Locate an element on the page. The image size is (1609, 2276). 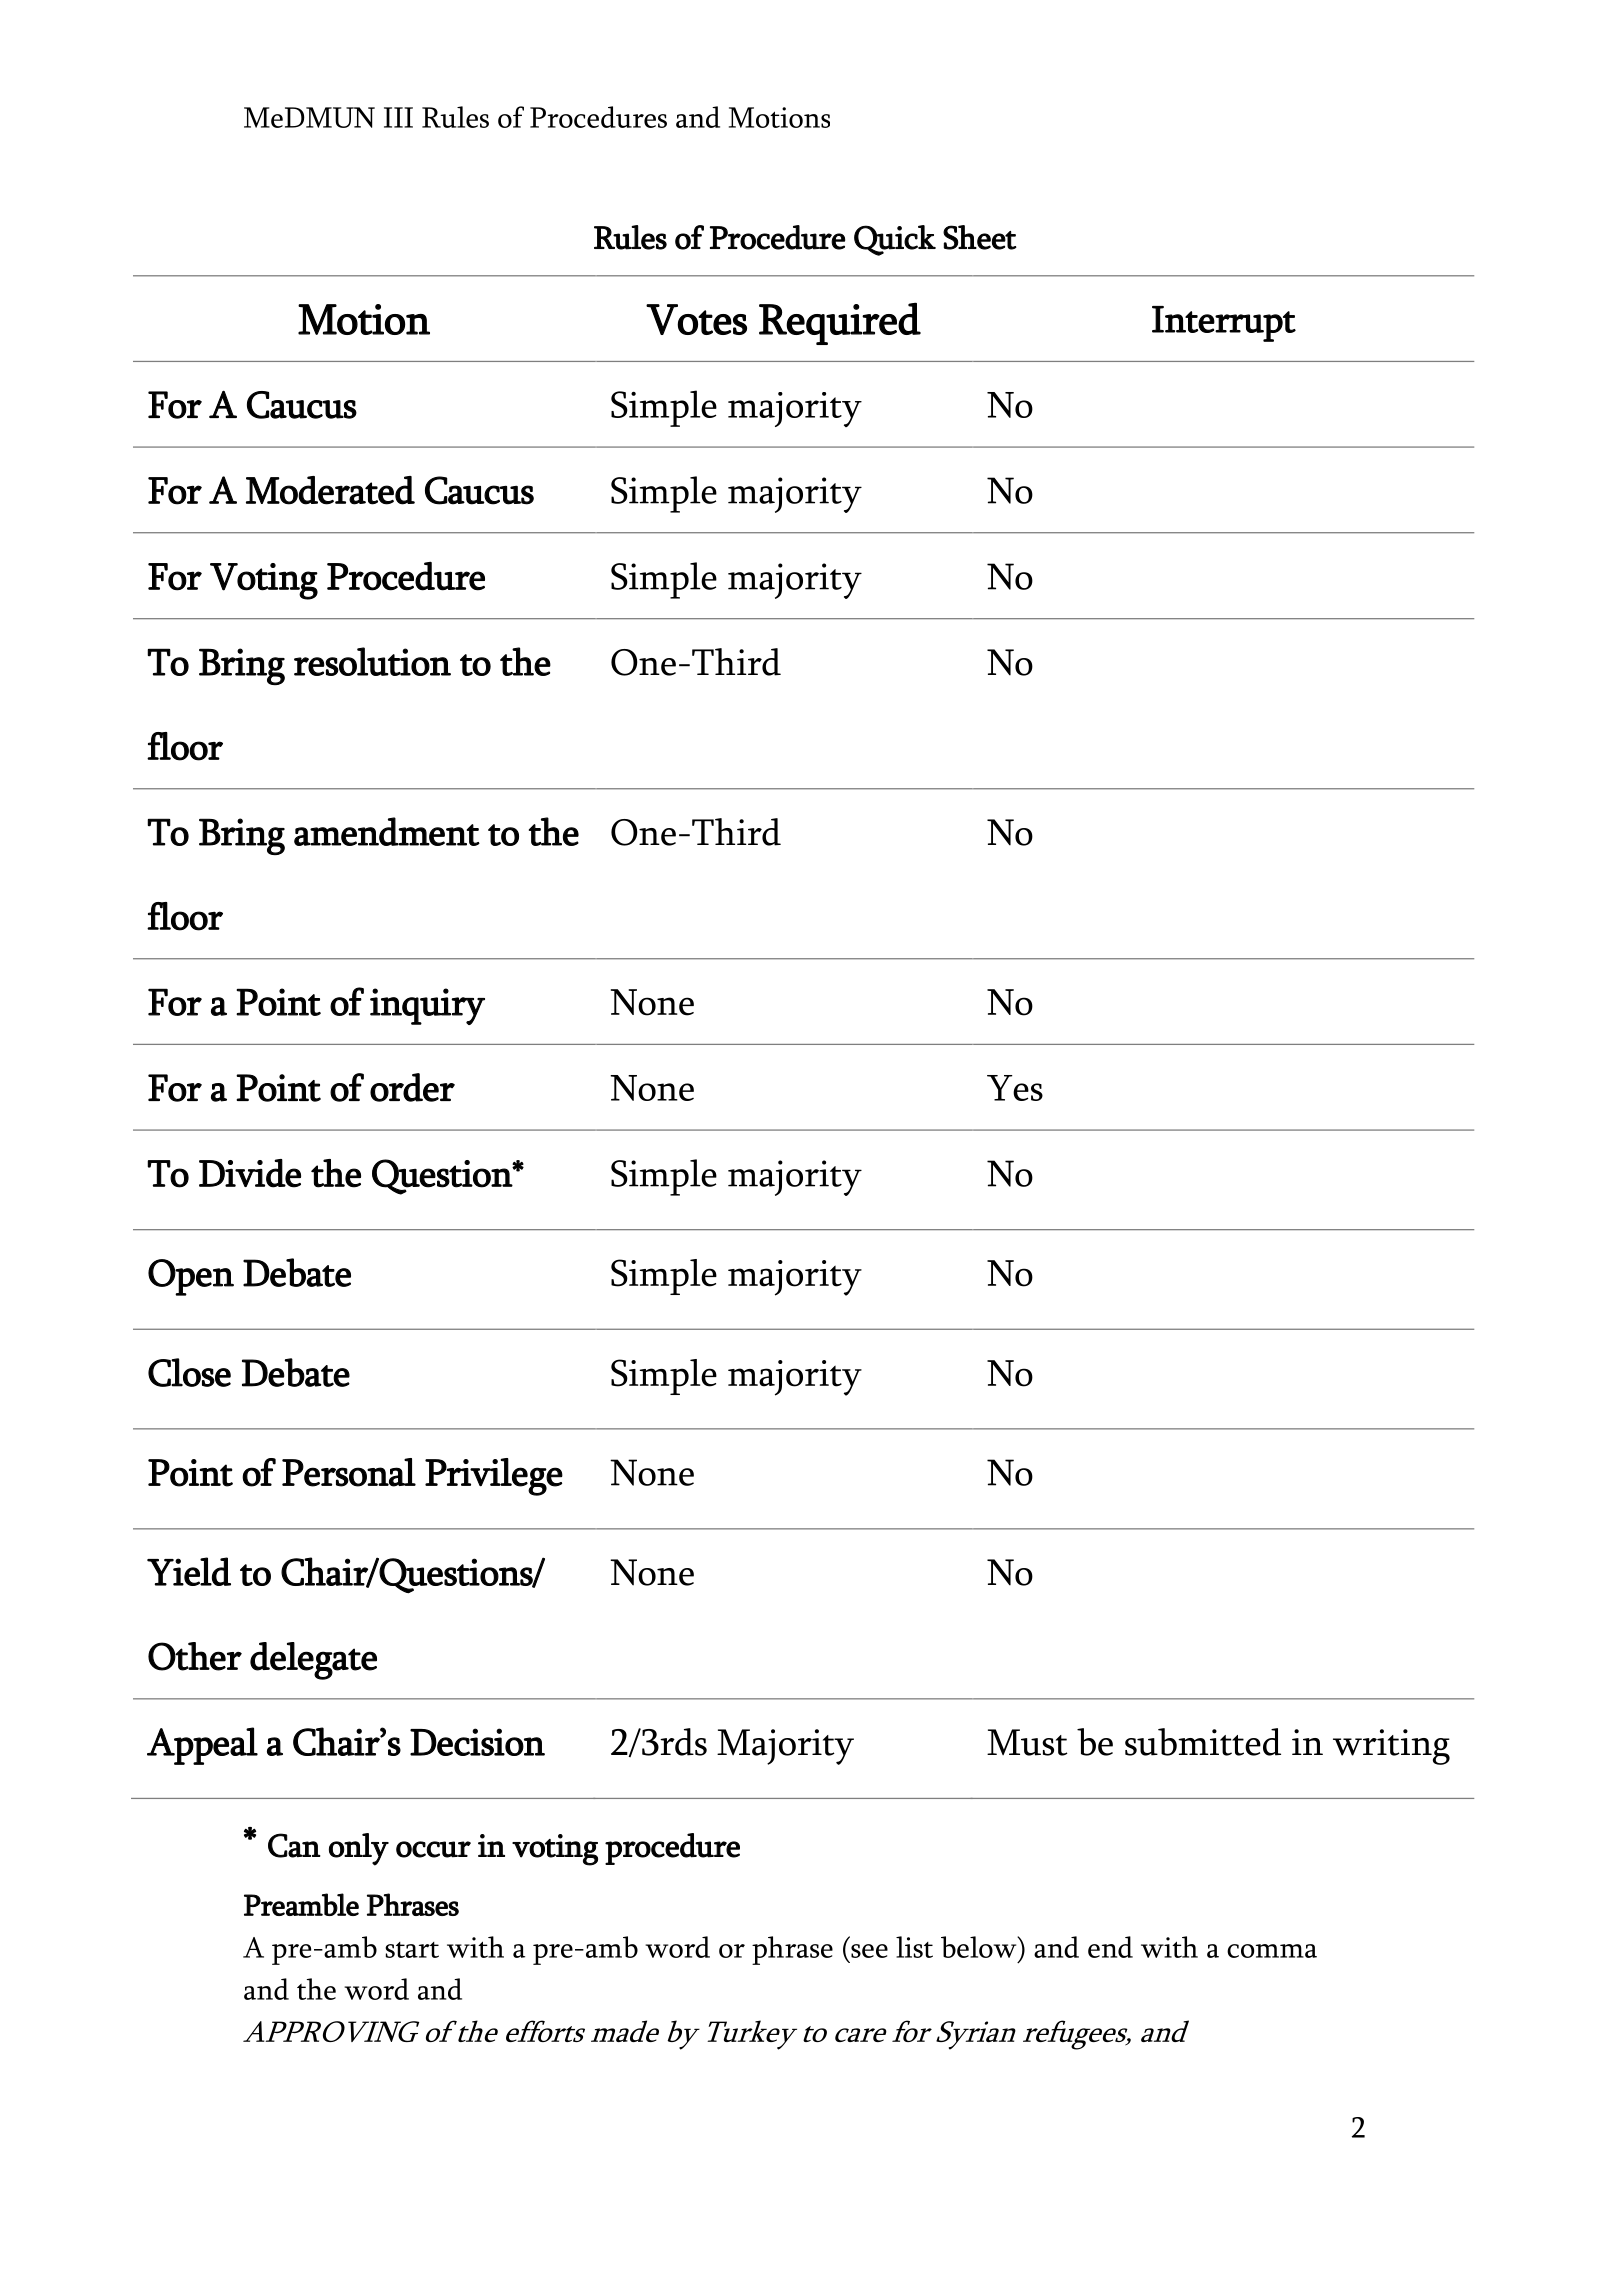
Quick is located at coordinates (895, 240).
